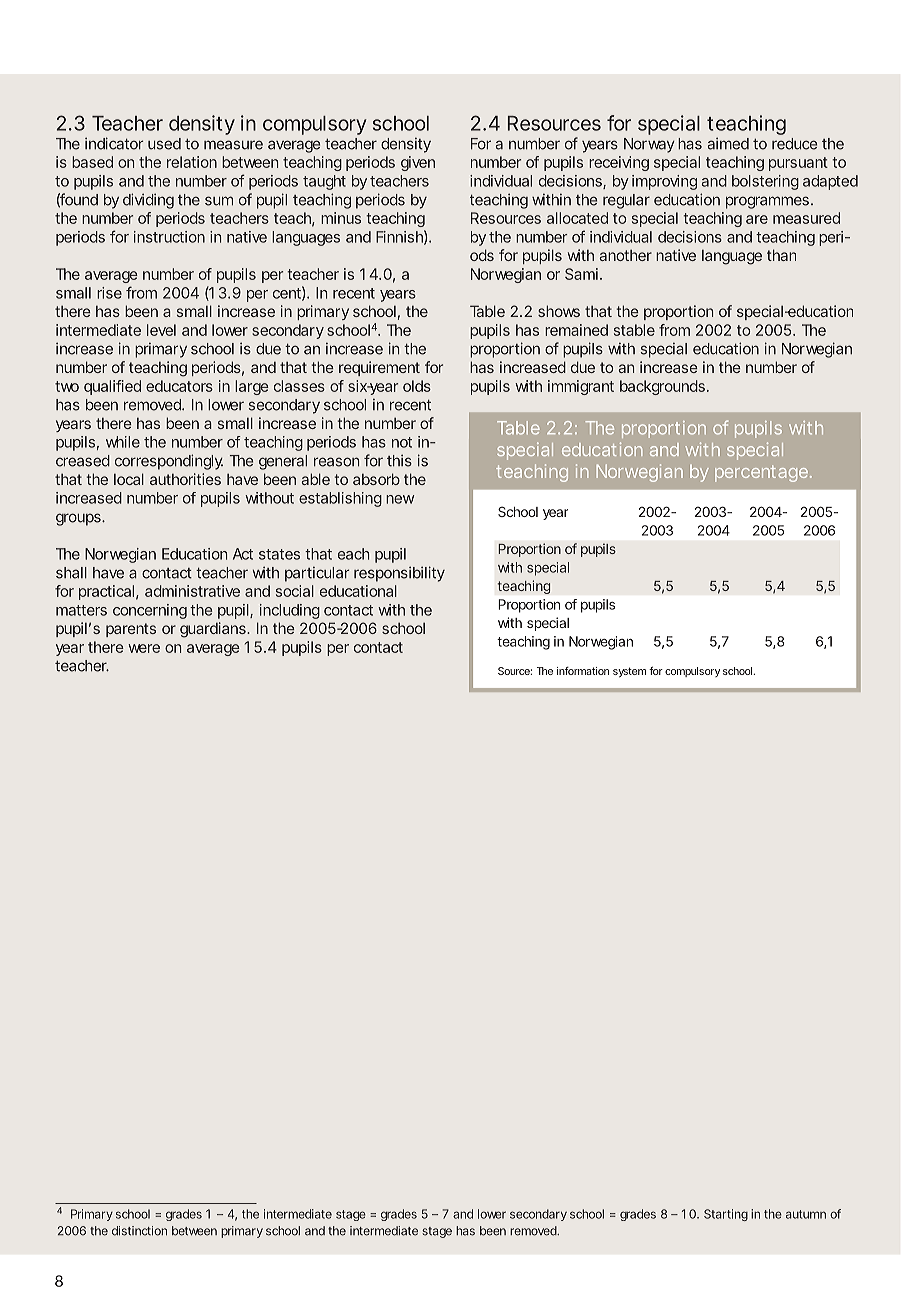 The image size is (924, 1307). I want to click on improving, so click(664, 182).
